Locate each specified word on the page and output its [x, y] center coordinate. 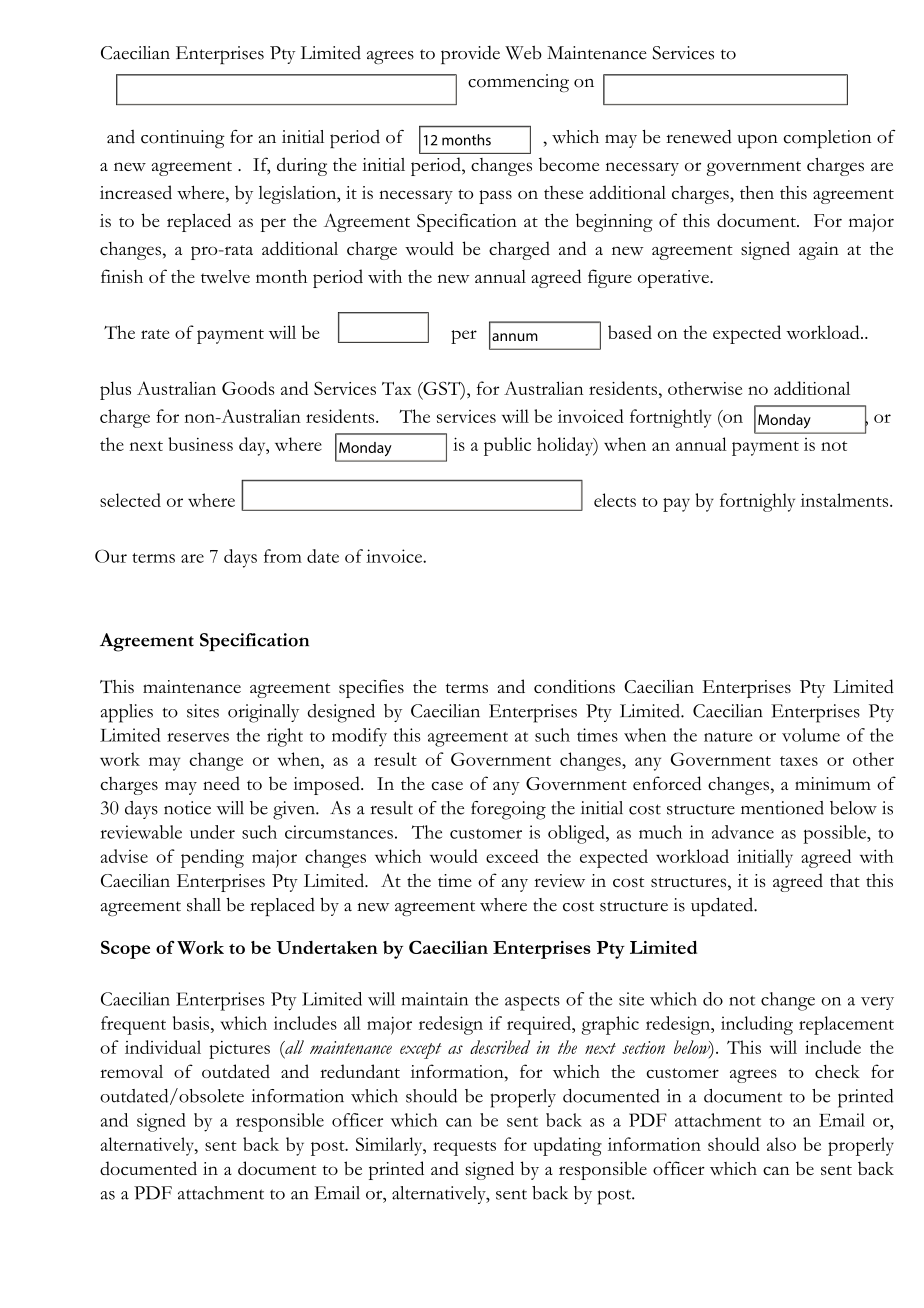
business [200, 444]
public [507, 446]
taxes [799, 761]
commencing [518, 83]
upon [757, 141]
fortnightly [670, 418]
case [447, 785]
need [221, 783]
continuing [183, 139]
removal [131, 1071]
